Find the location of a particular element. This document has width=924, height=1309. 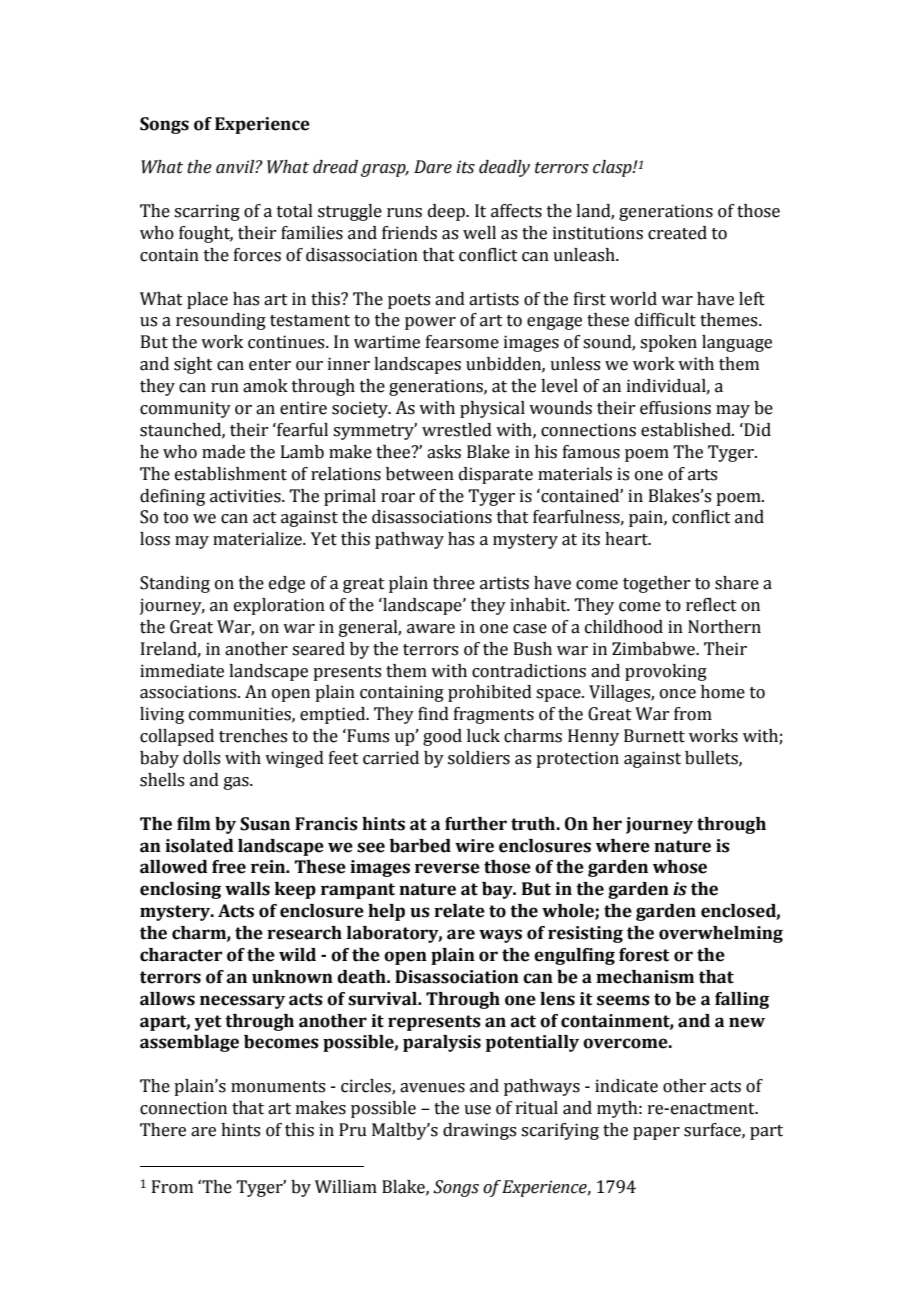

overwhelming is located at coordinates (721, 934).
